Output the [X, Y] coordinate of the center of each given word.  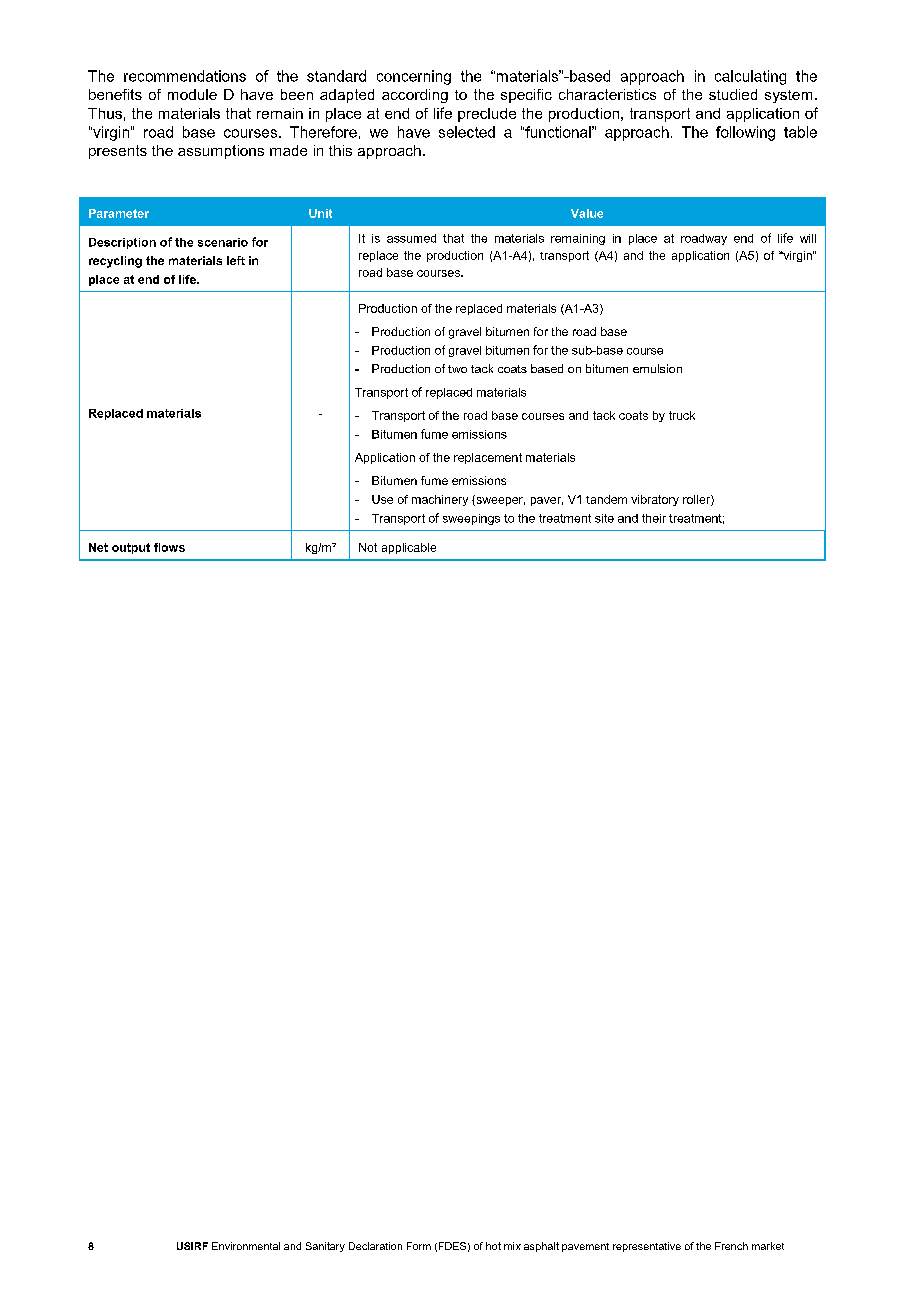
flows [169, 547]
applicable [409, 548]
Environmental [246, 1246]
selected [467, 132]
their [654, 518]
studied [733, 94]
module [192, 94]
